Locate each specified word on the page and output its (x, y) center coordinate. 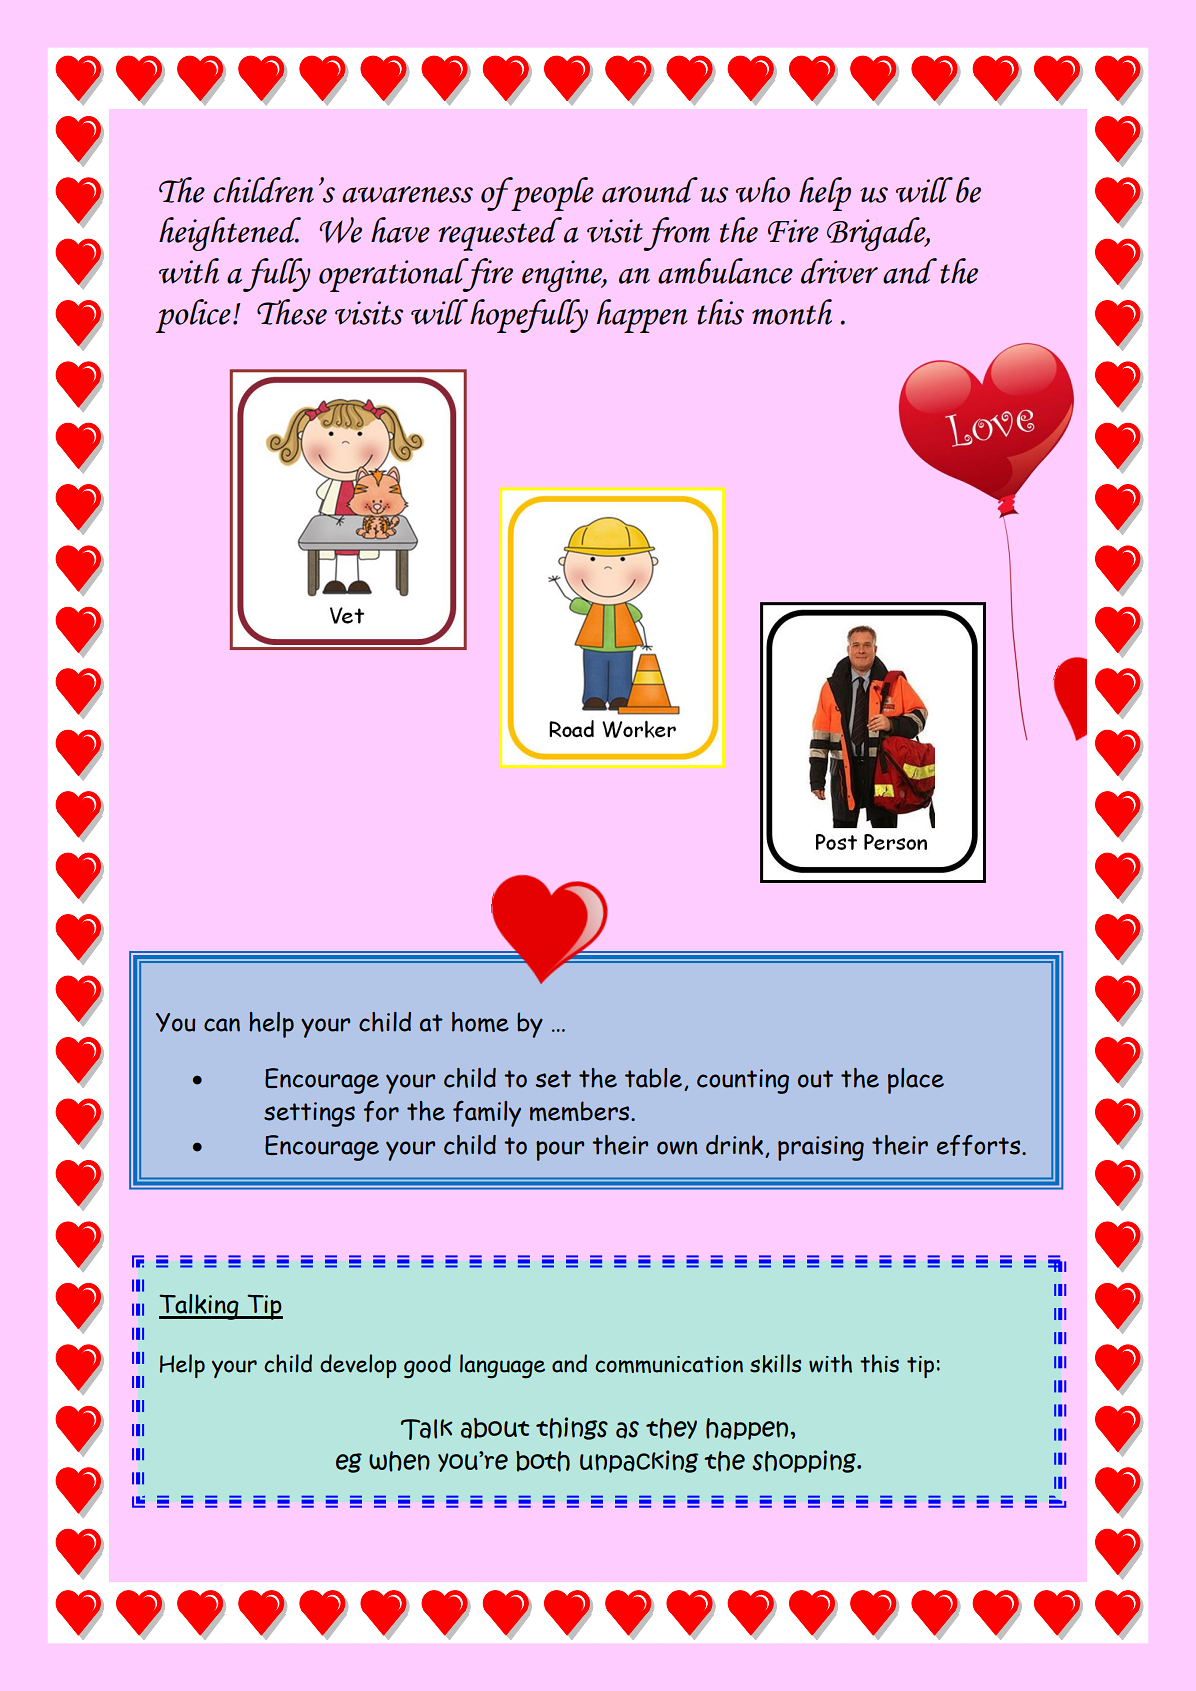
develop (358, 1366)
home (480, 1022)
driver (839, 271)
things (572, 1428)
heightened (230, 234)
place (916, 1081)
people (551, 194)
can (222, 1025)
